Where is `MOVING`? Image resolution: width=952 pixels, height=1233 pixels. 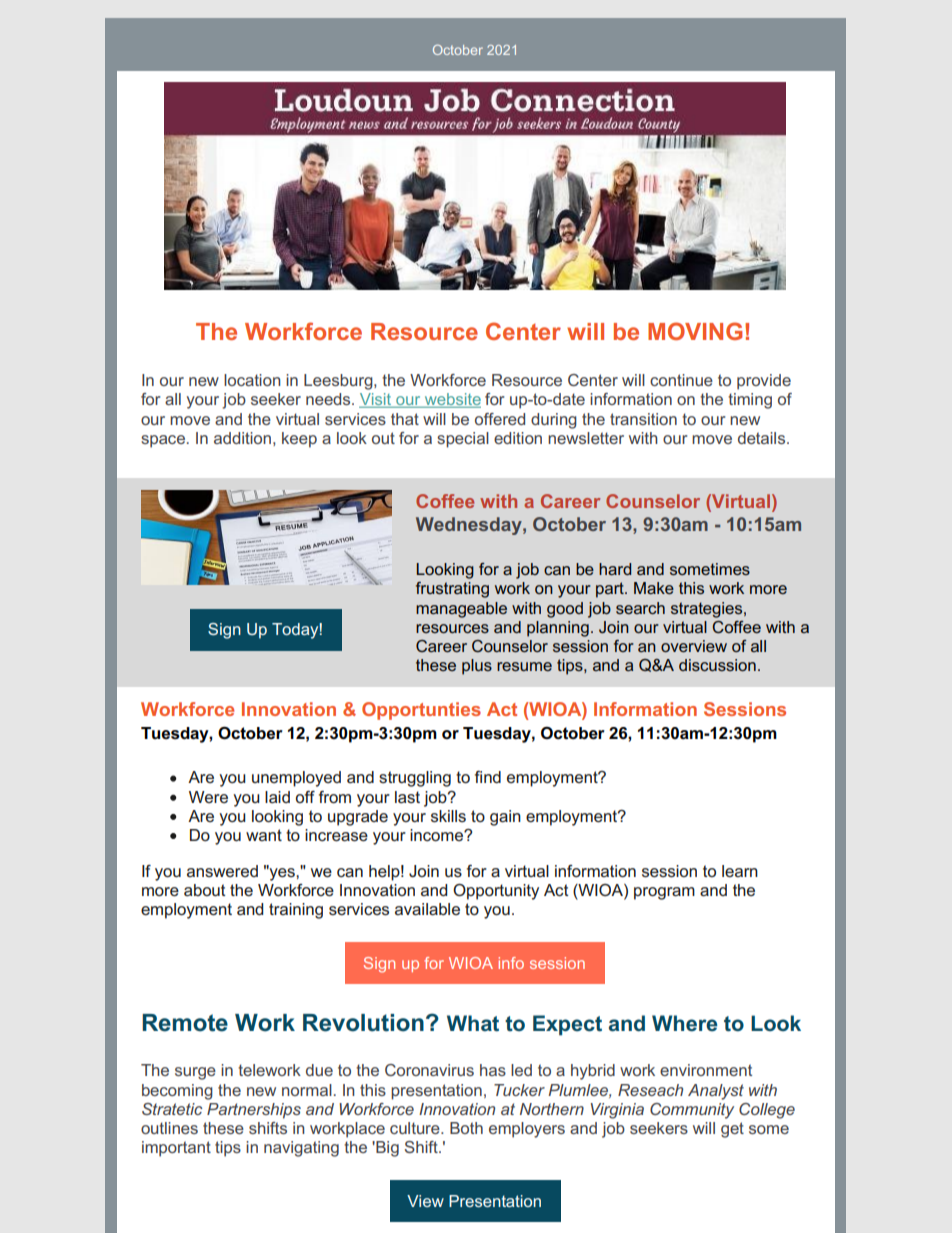 MOVING is located at coordinates (695, 331).
